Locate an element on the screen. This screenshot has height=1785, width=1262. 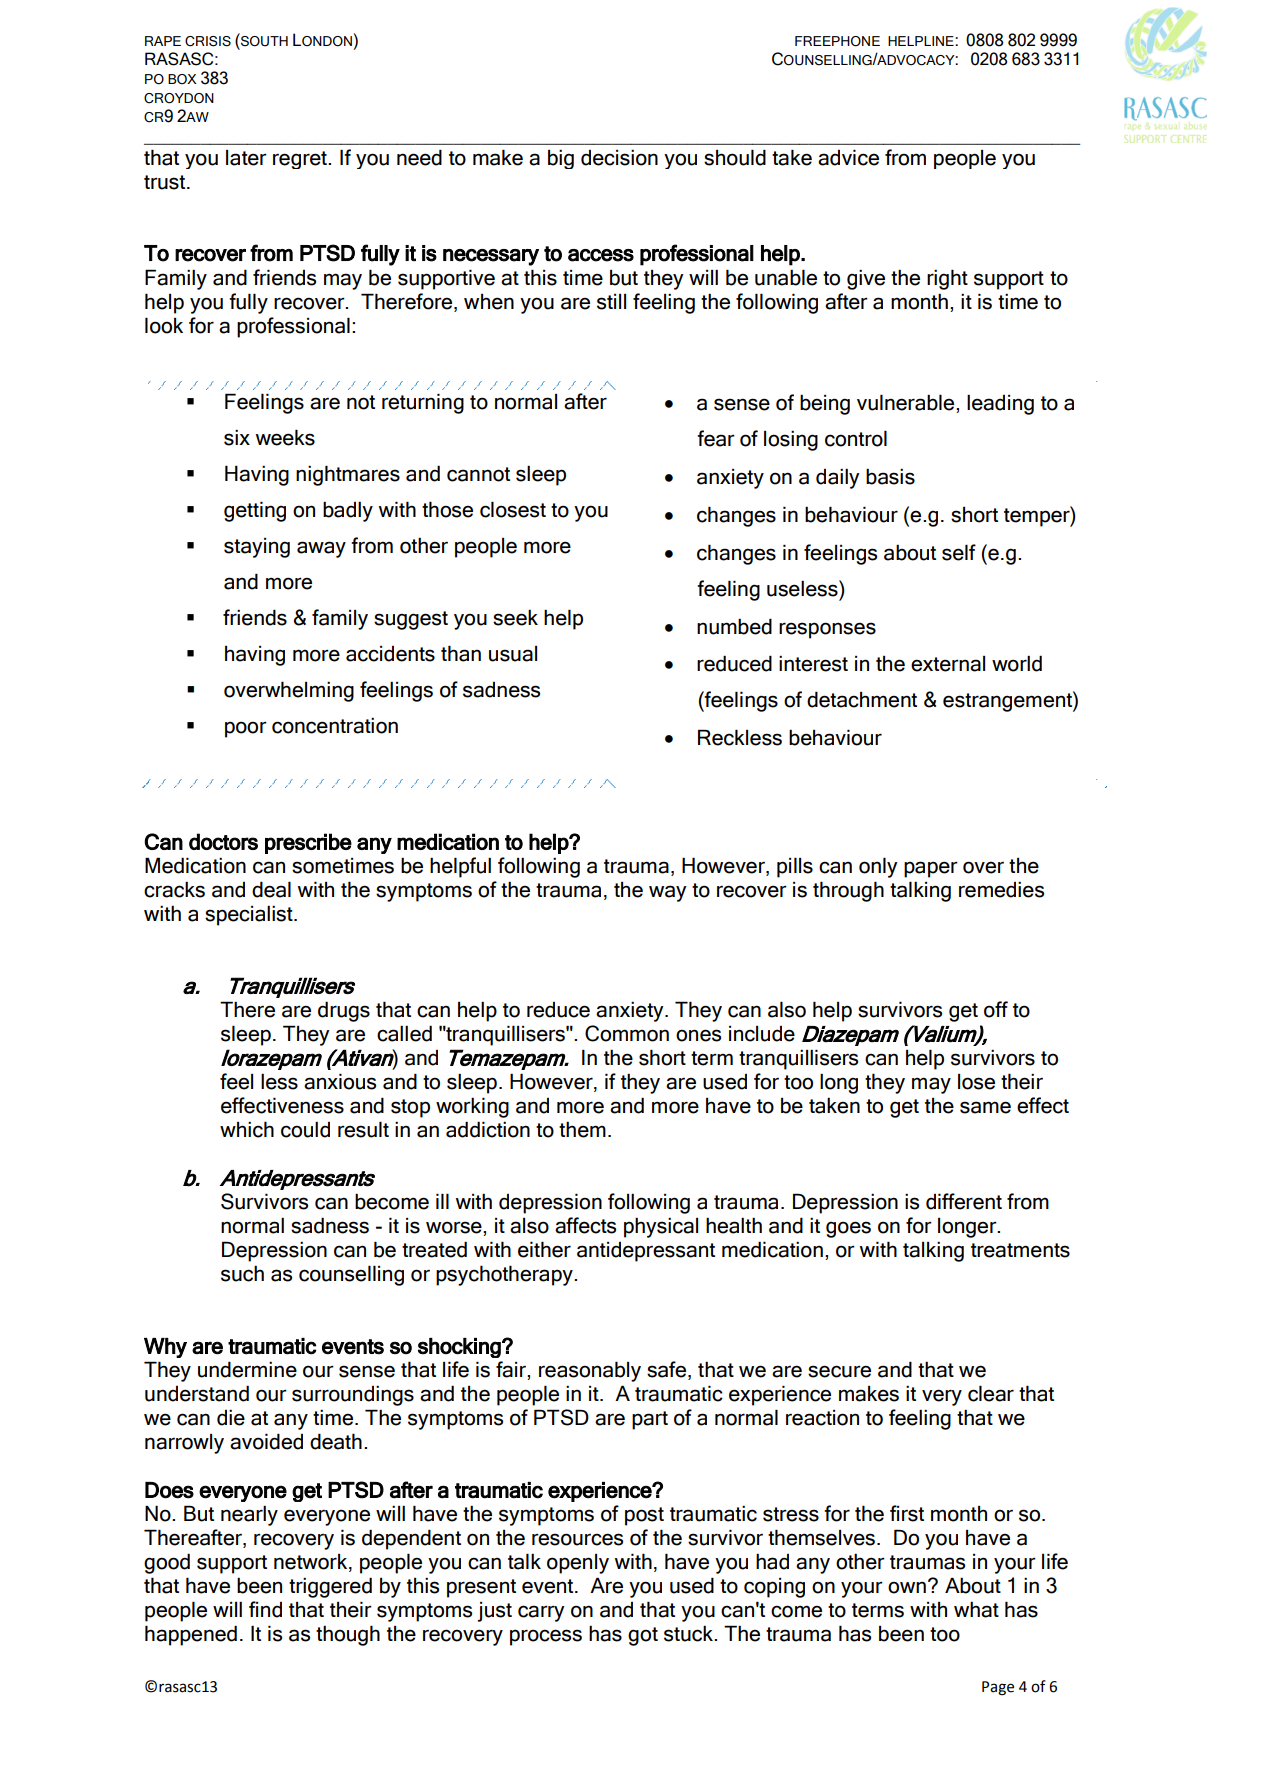
decision is located at coordinates (619, 157).
